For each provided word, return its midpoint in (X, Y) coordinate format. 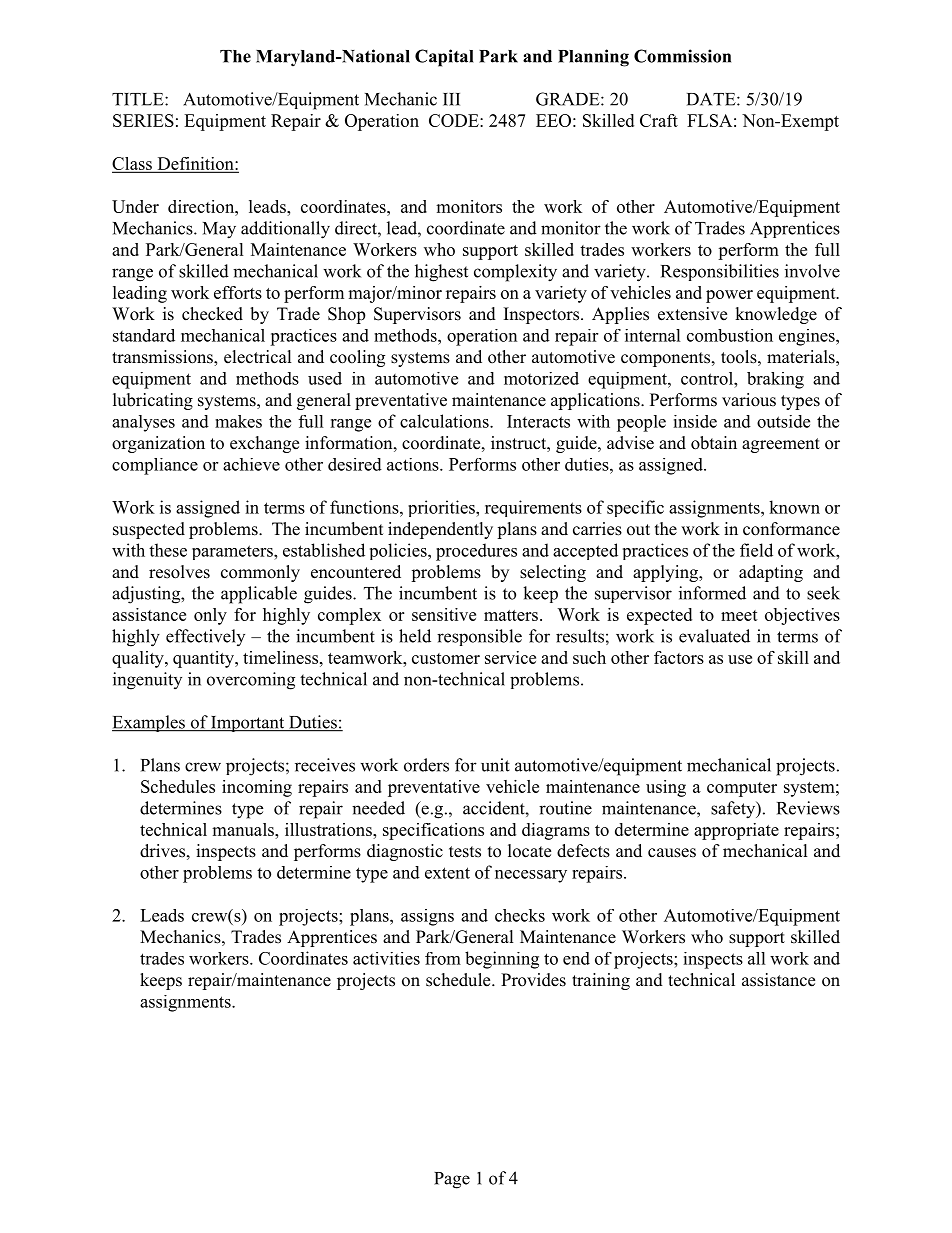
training (601, 981)
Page (452, 1180)
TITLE (139, 99)
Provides (533, 980)
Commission (682, 56)
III (451, 99)
